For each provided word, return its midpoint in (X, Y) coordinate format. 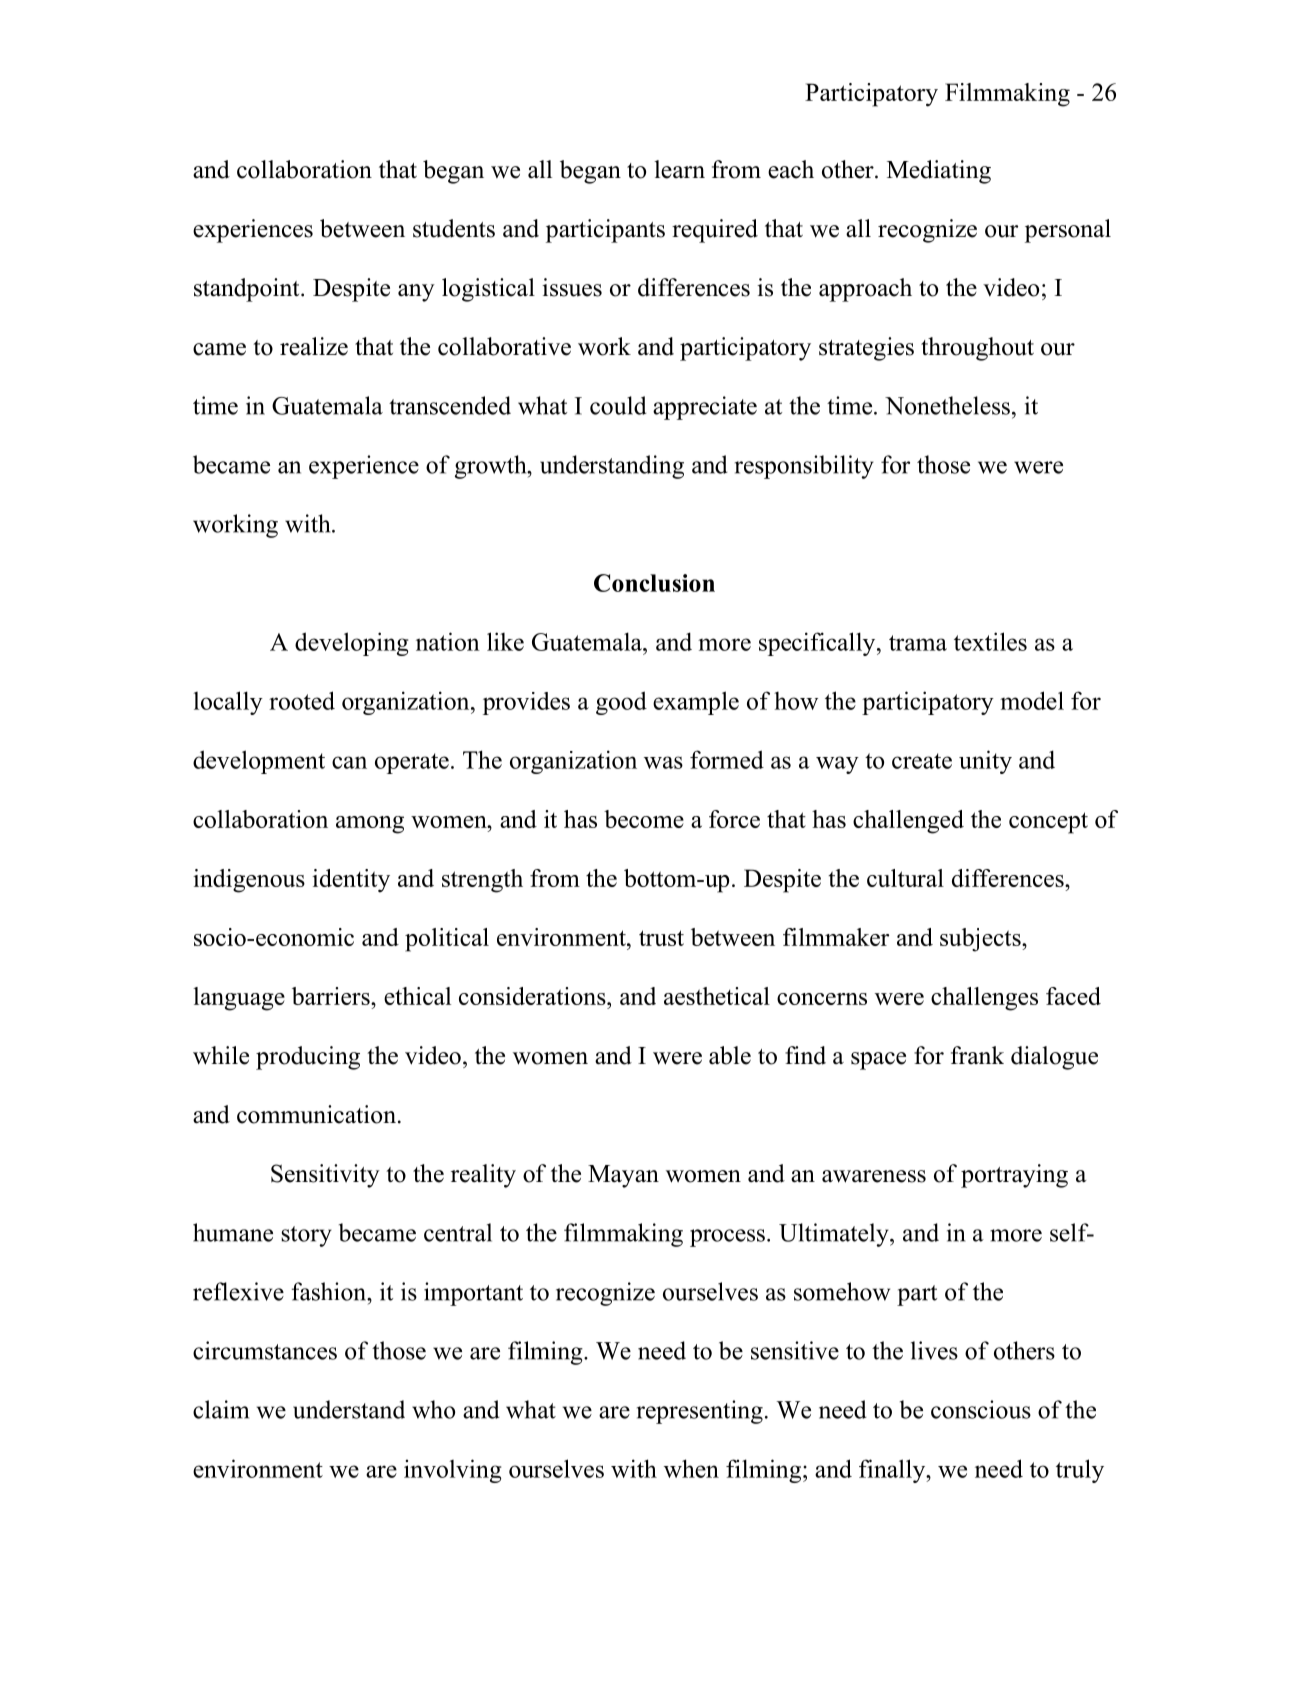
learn (679, 169)
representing (700, 1412)
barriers (332, 996)
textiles (990, 641)
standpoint (248, 290)
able (730, 1055)
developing (351, 644)
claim (221, 1409)
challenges (984, 999)
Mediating (939, 172)
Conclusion (654, 583)
